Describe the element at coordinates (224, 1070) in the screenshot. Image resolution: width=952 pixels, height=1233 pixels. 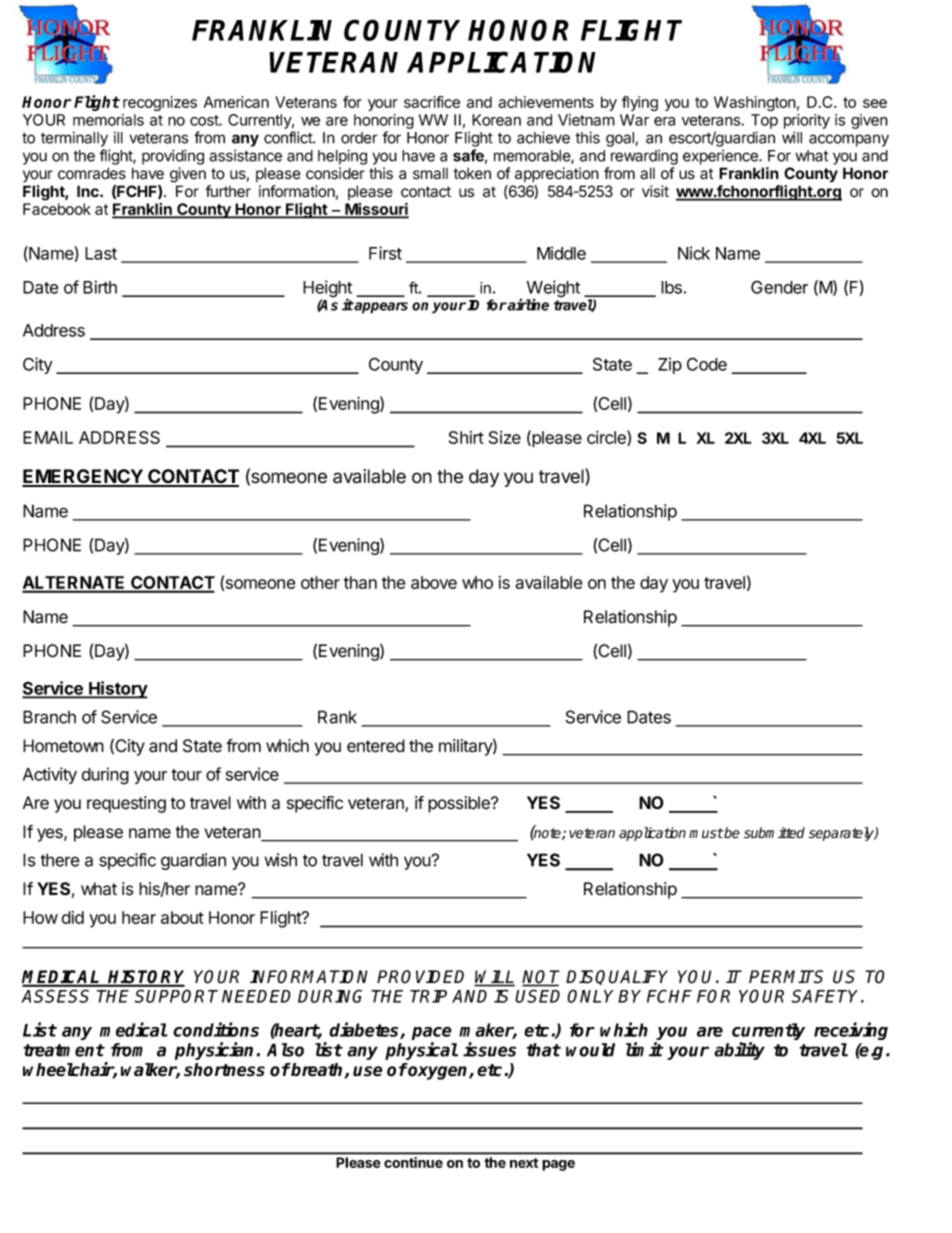
I see `shortness` at that location.
